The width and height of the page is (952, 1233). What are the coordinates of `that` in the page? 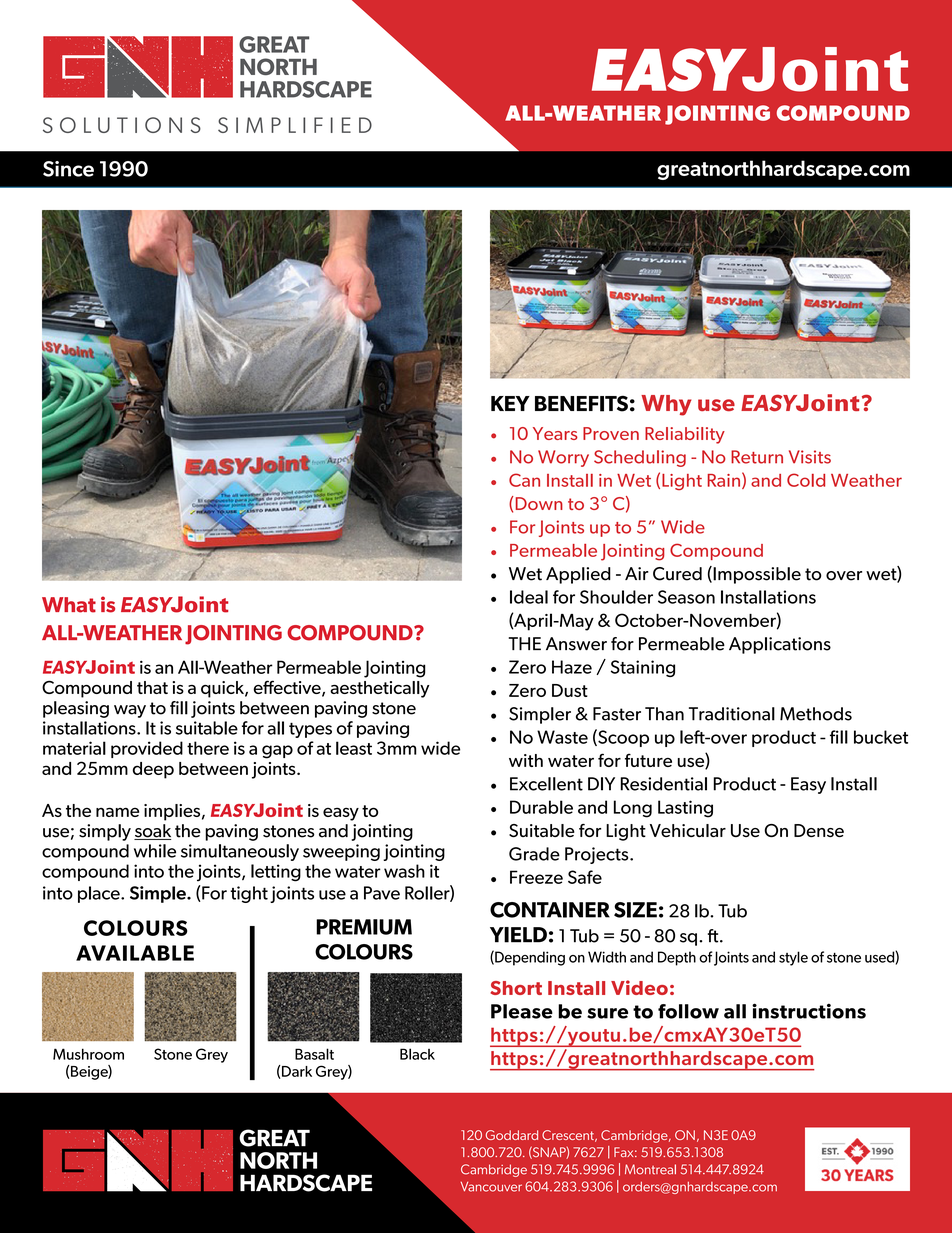 It's located at (152, 687).
